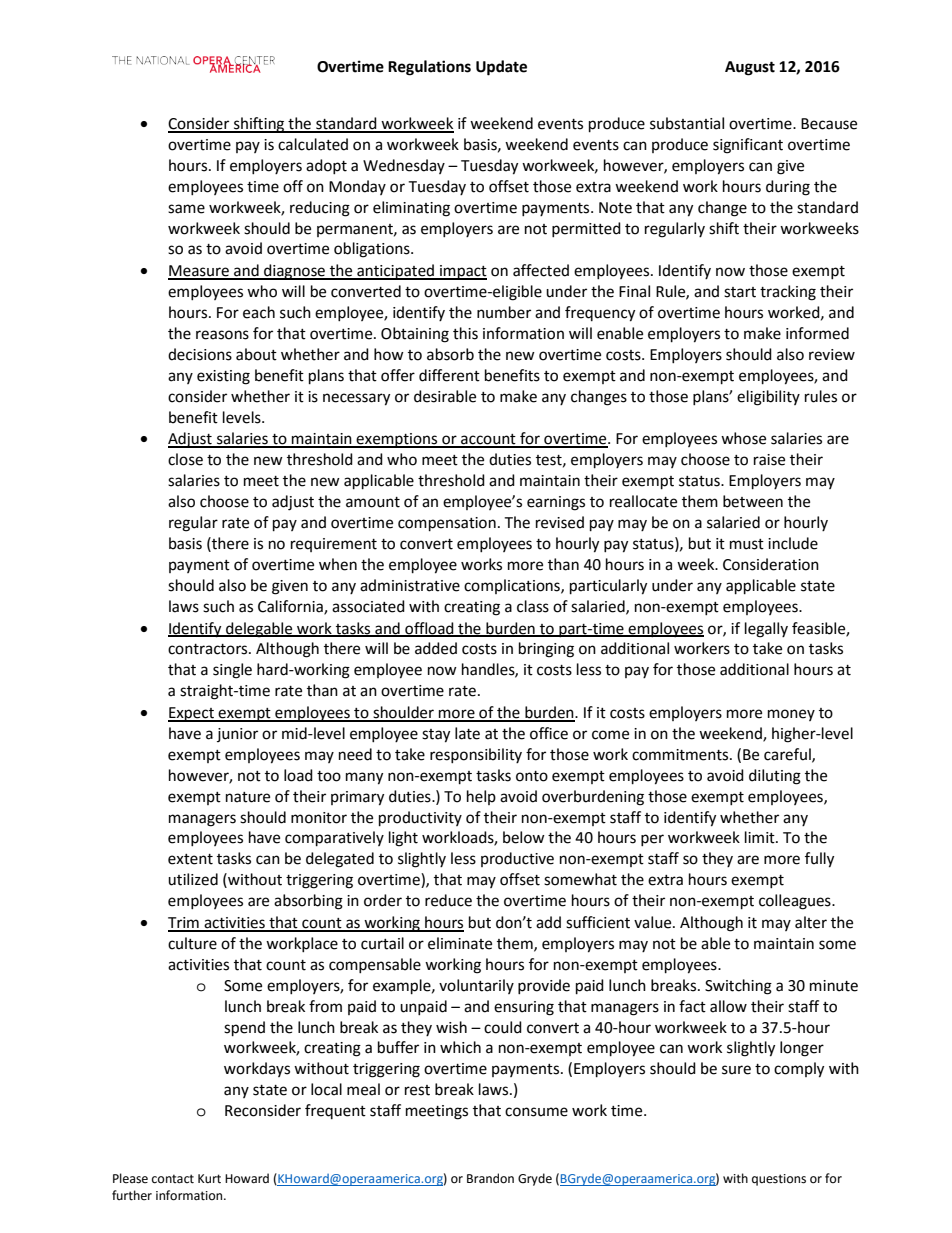 The image size is (952, 1233). What do you see at coordinates (481, 797) in the screenshot?
I see `help` at bounding box center [481, 797].
